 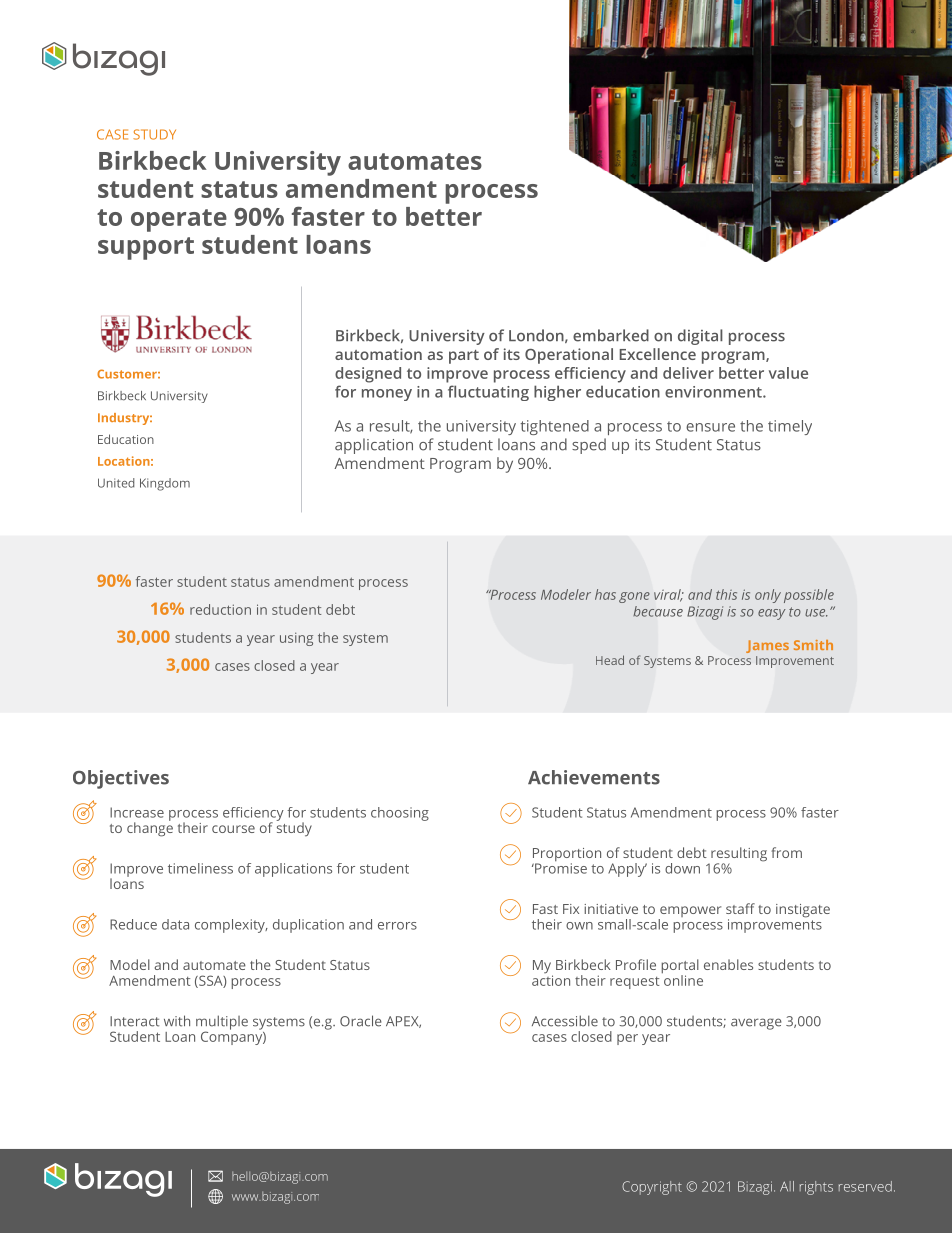 What do you see at coordinates (179, 220) in the document?
I see `operate` at bounding box center [179, 220].
